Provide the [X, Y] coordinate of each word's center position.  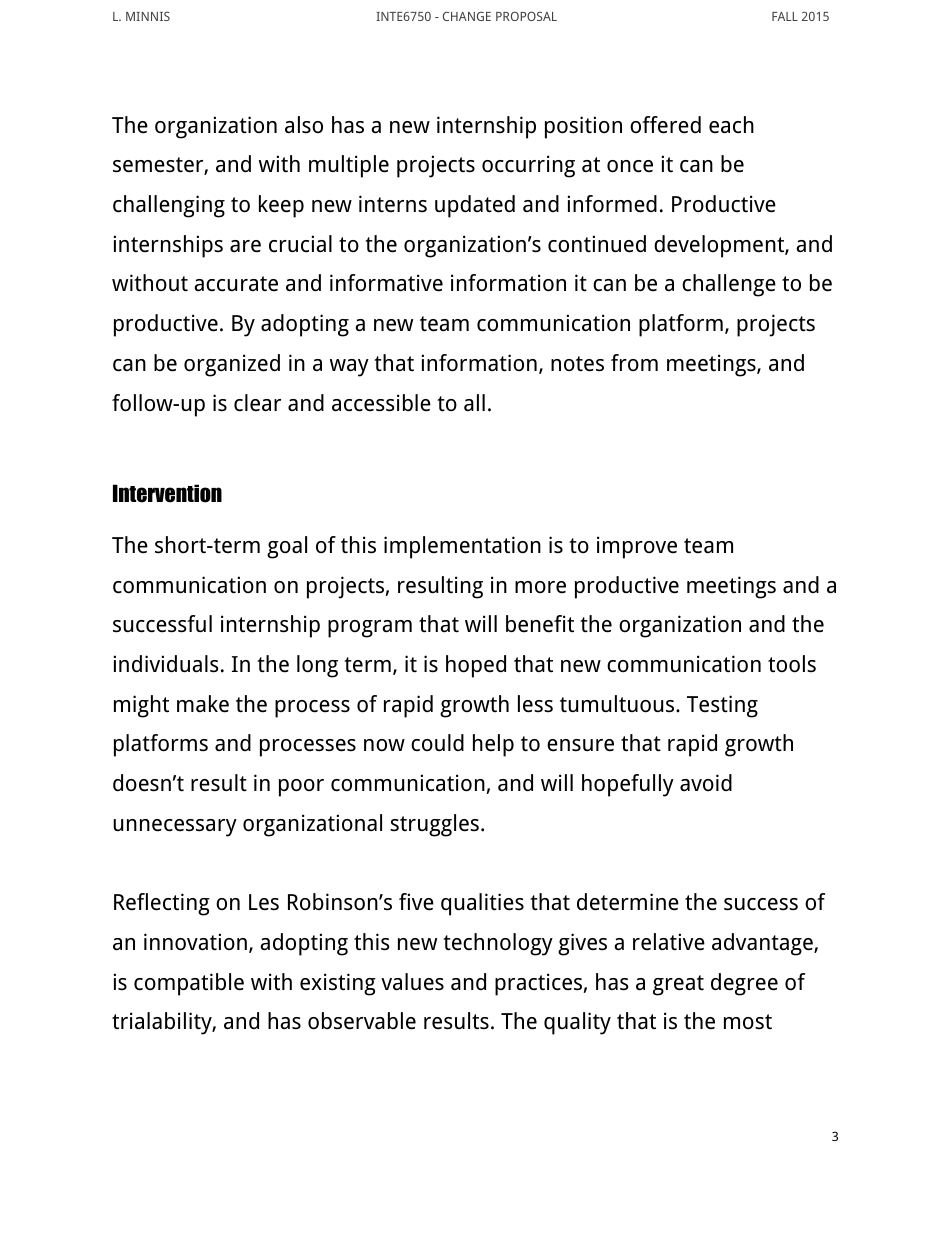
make [203, 704]
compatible [189, 984]
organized [232, 365]
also [304, 125]
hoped [476, 666]
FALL [785, 16]
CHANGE [467, 16]
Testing [722, 706]
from [634, 362]
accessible [381, 403]
